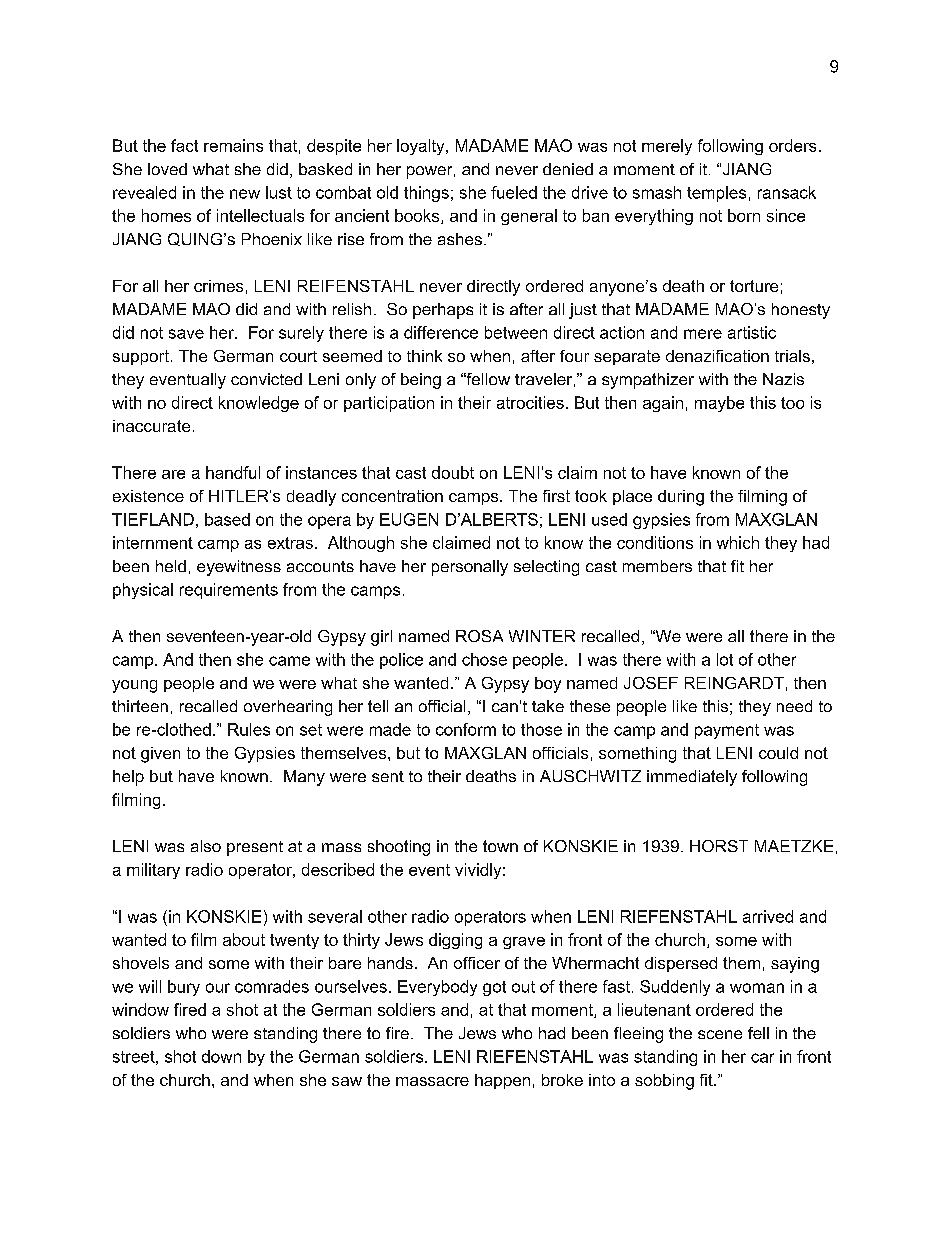  I want to click on things, so click(426, 194).
